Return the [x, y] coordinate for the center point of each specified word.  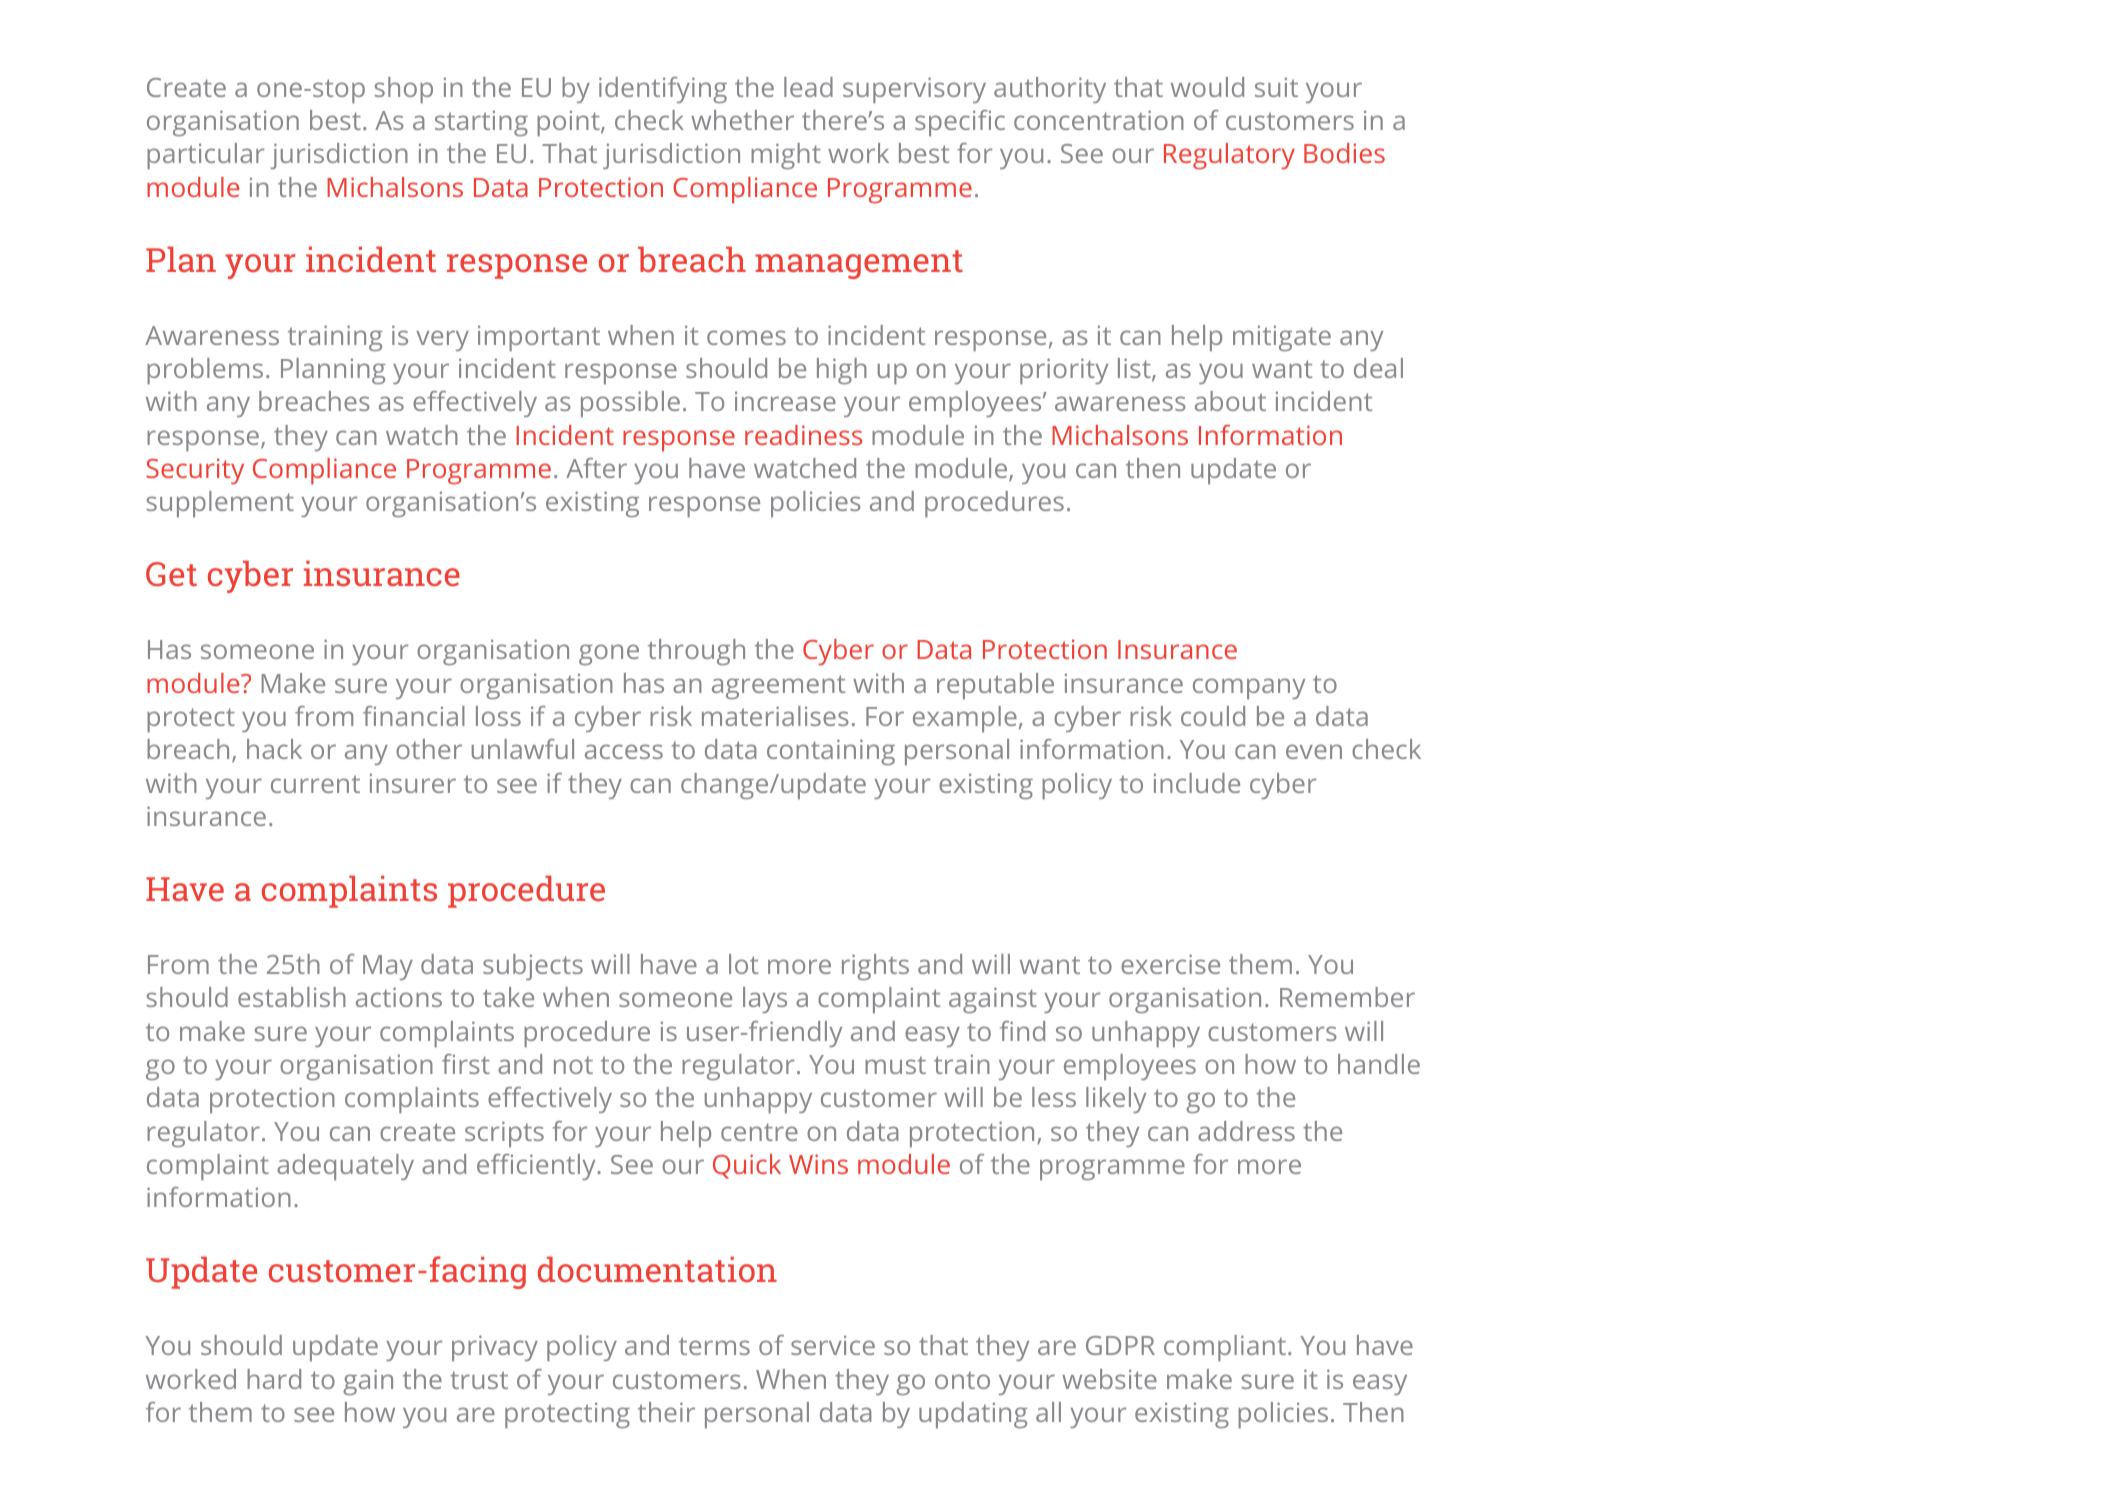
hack [274, 749]
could [1213, 716]
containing [831, 752]
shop [404, 90]
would [1207, 87]
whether [742, 120]
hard [274, 1379]
